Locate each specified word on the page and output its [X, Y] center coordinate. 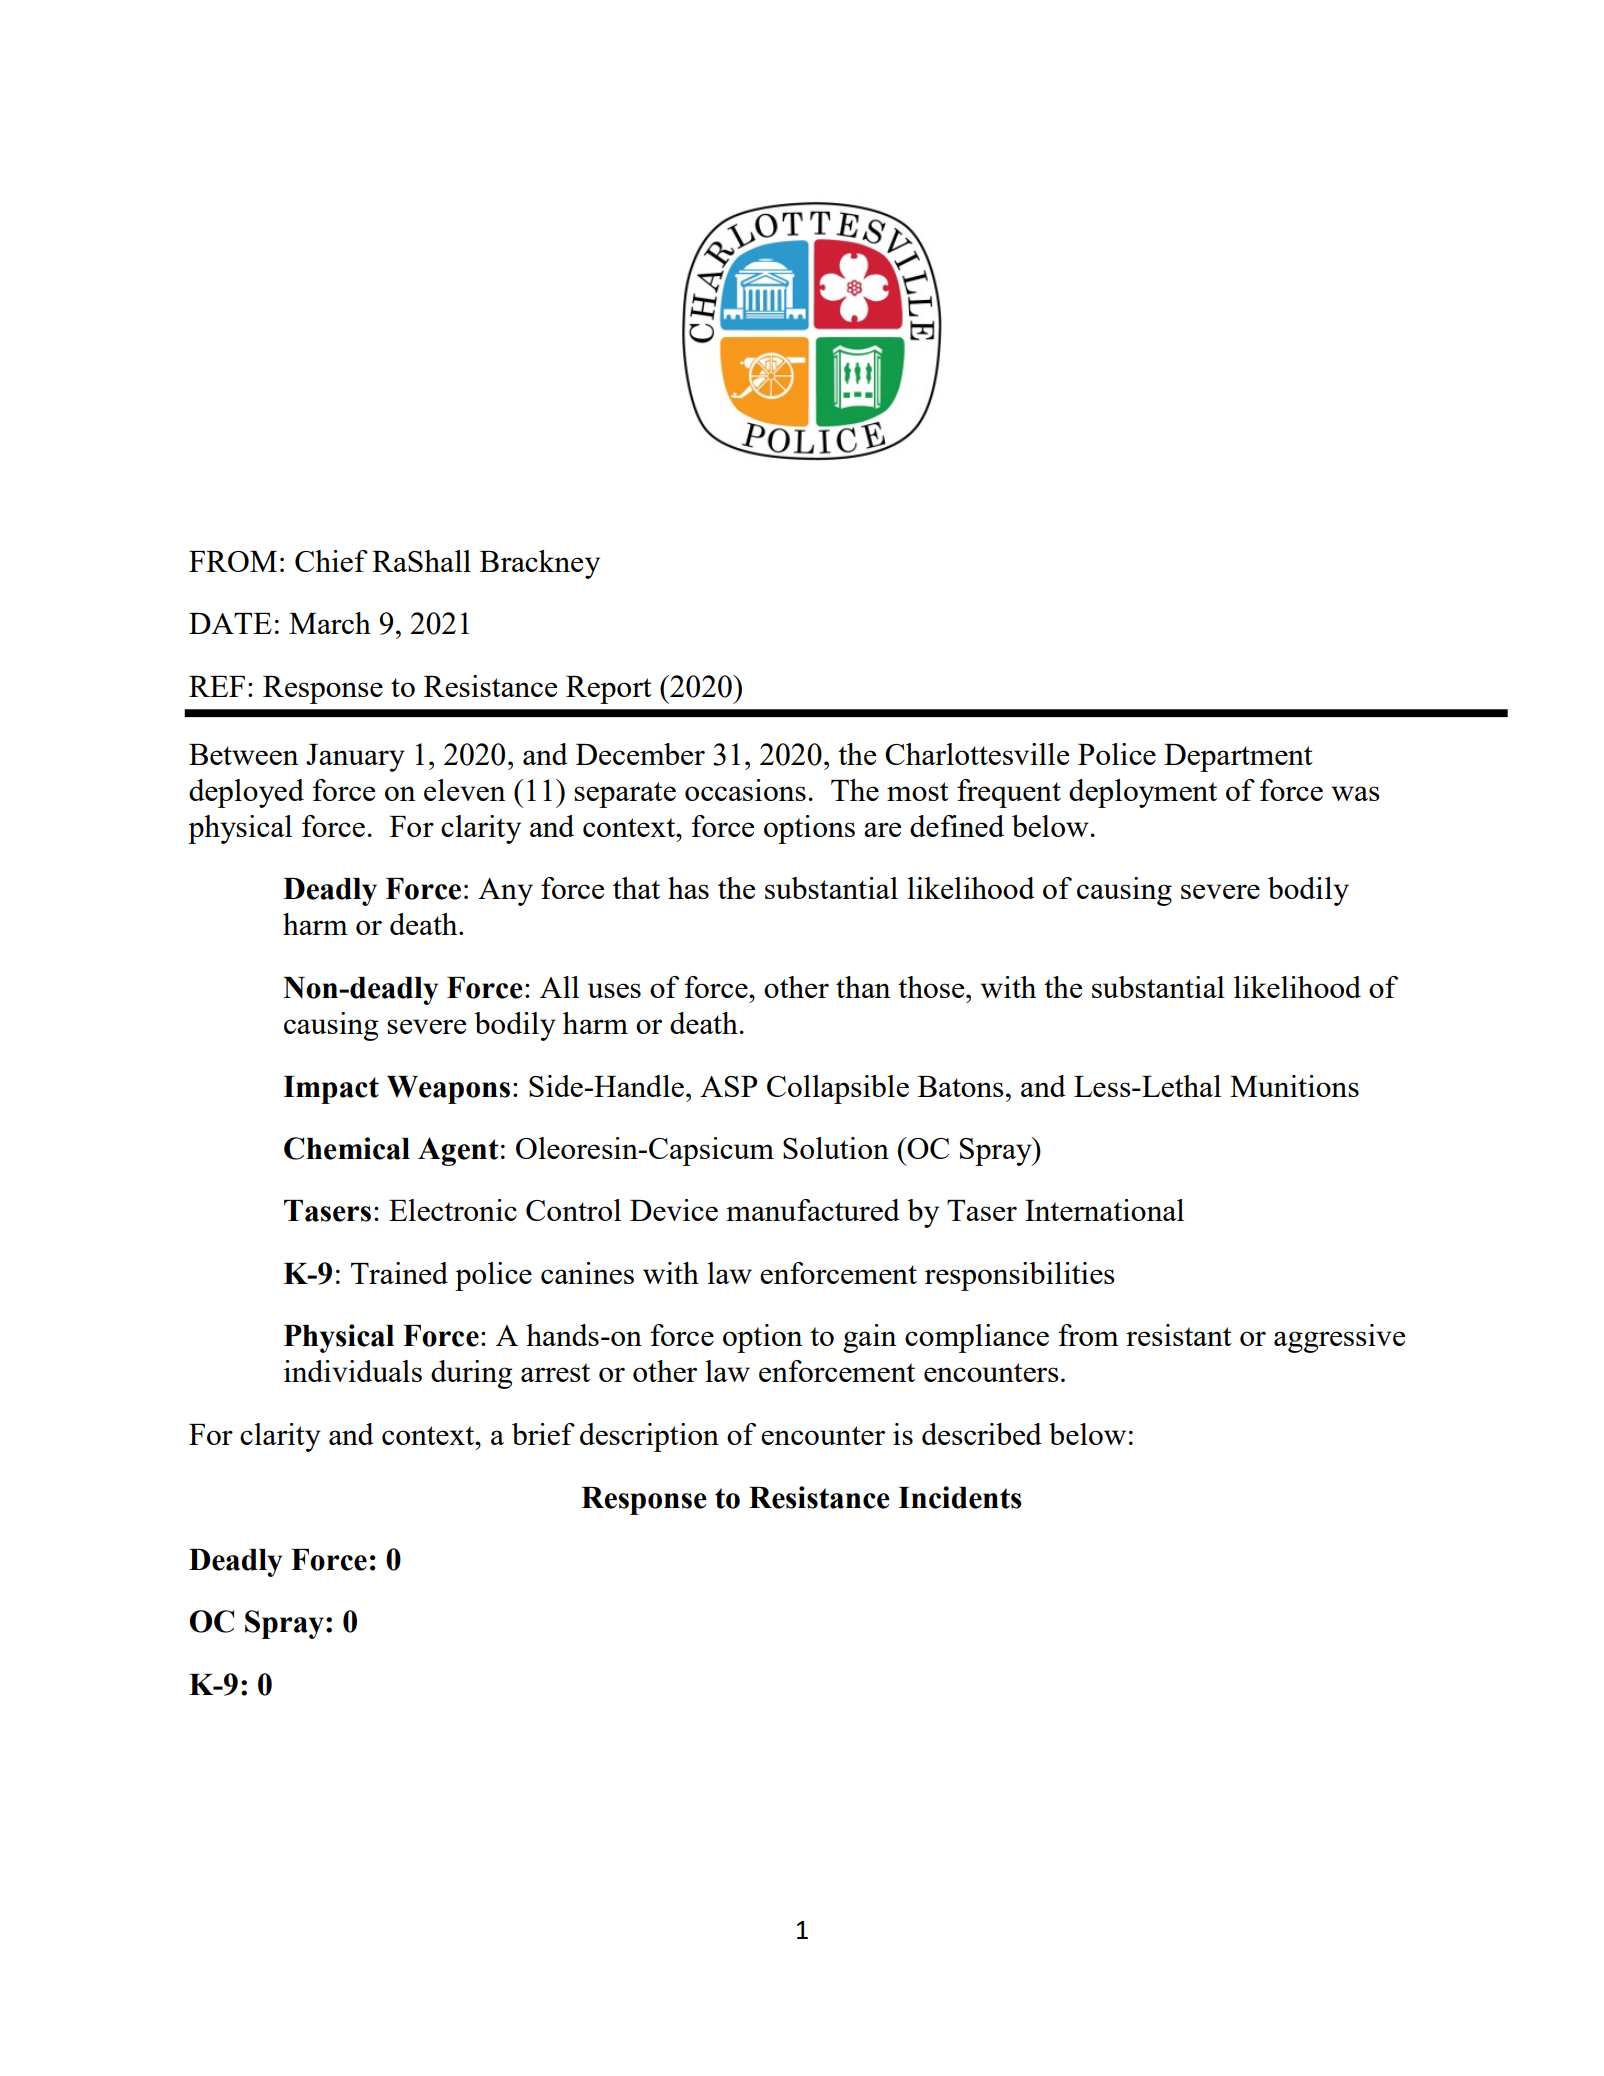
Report [609, 690]
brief [543, 1434]
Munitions [1294, 1086]
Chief [331, 561]
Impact [331, 1090]
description [649, 1437]
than [863, 987]
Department [1238, 758]
